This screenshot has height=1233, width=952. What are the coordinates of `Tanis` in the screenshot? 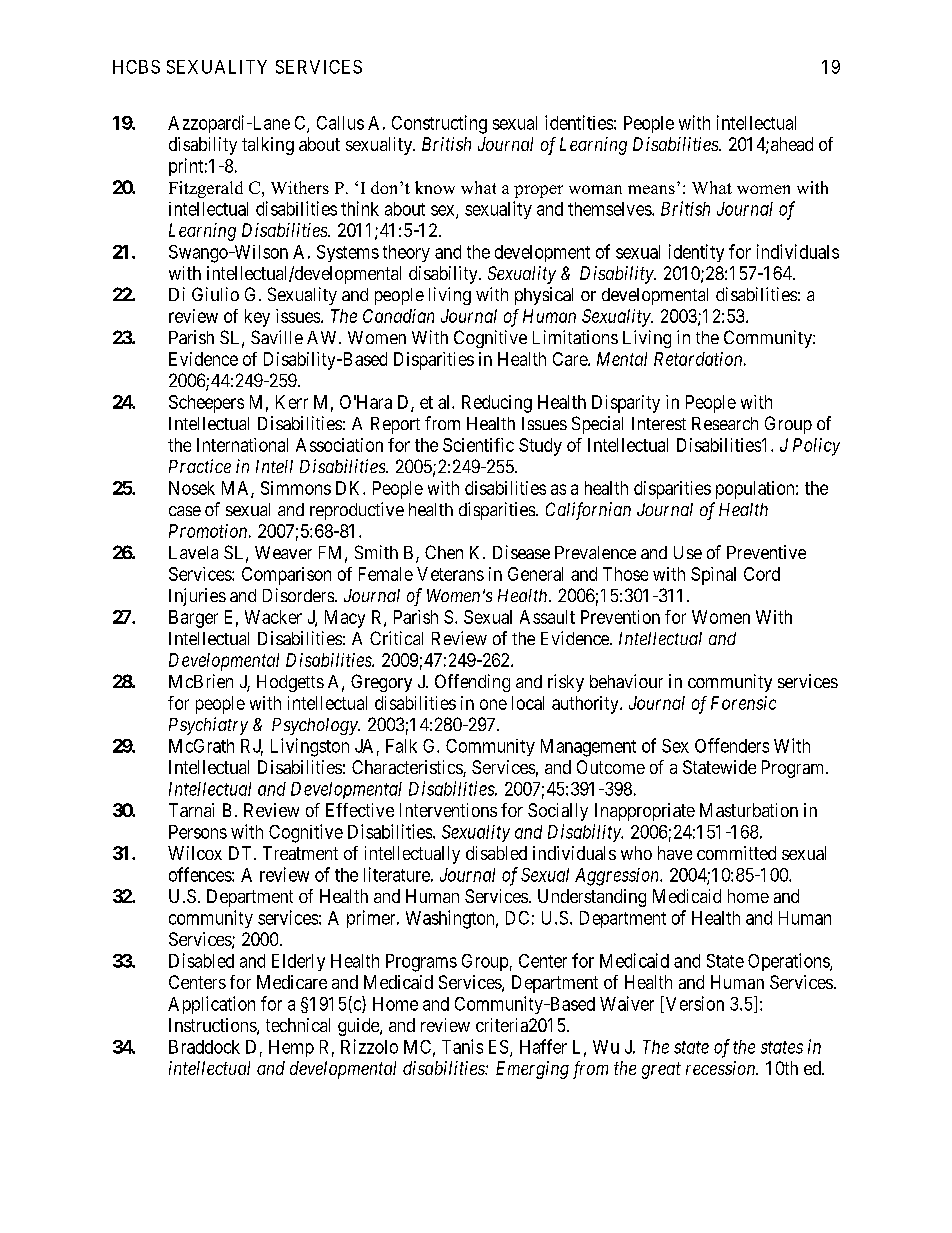 It's located at (462, 1046).
